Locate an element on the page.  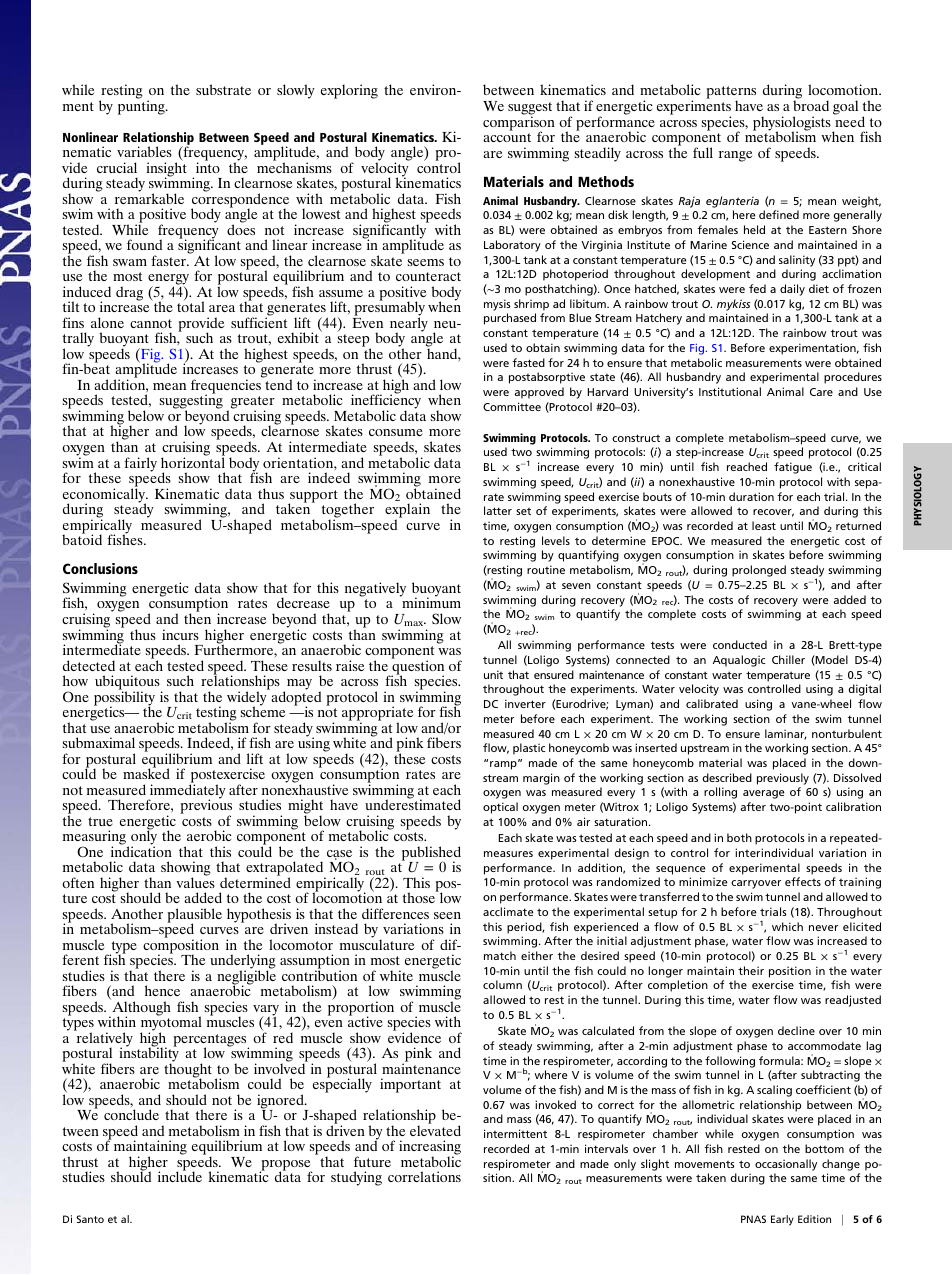
cannot is located at coordinates (151, 323).
